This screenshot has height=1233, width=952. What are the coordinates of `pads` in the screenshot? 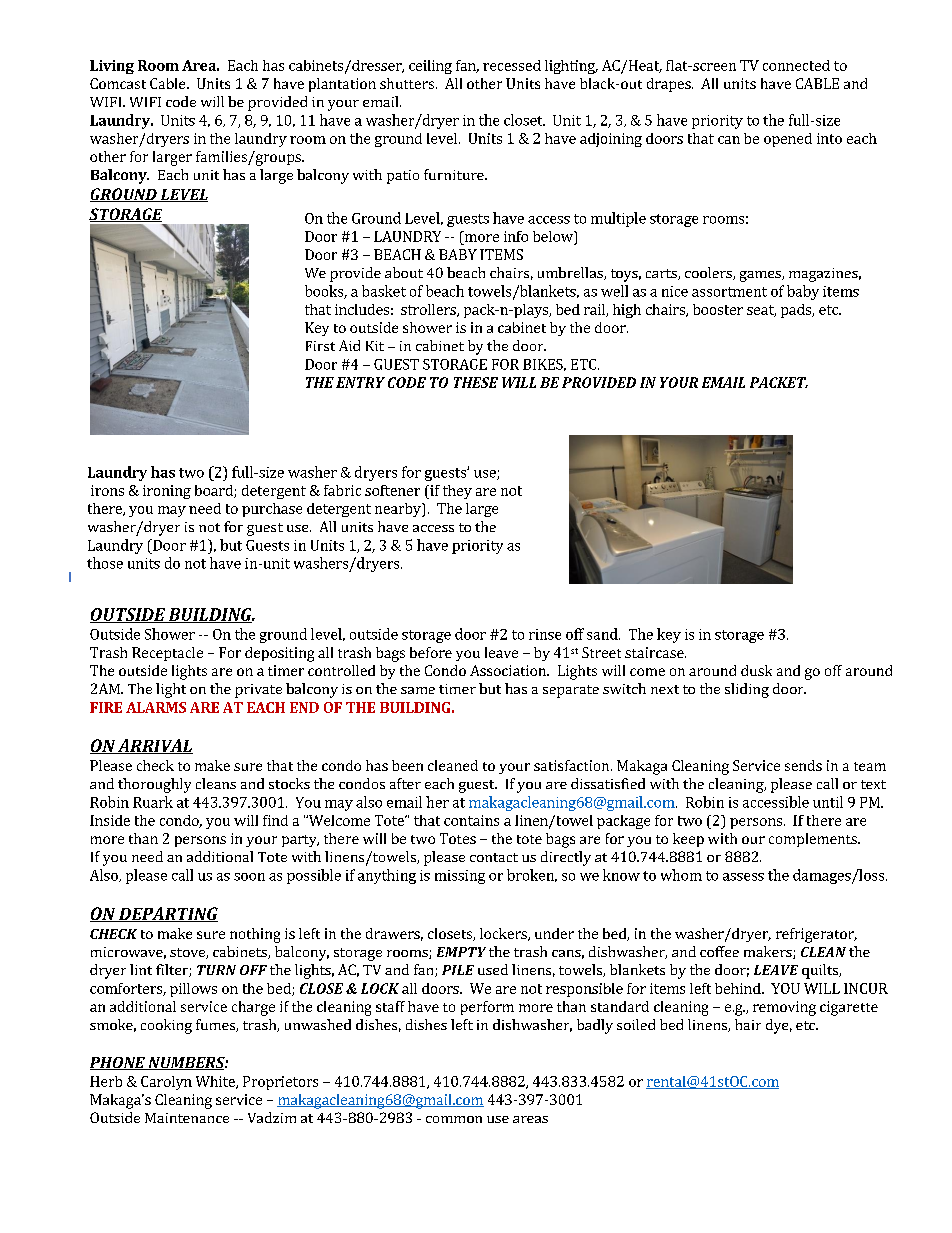 It's located at (797, 311).
